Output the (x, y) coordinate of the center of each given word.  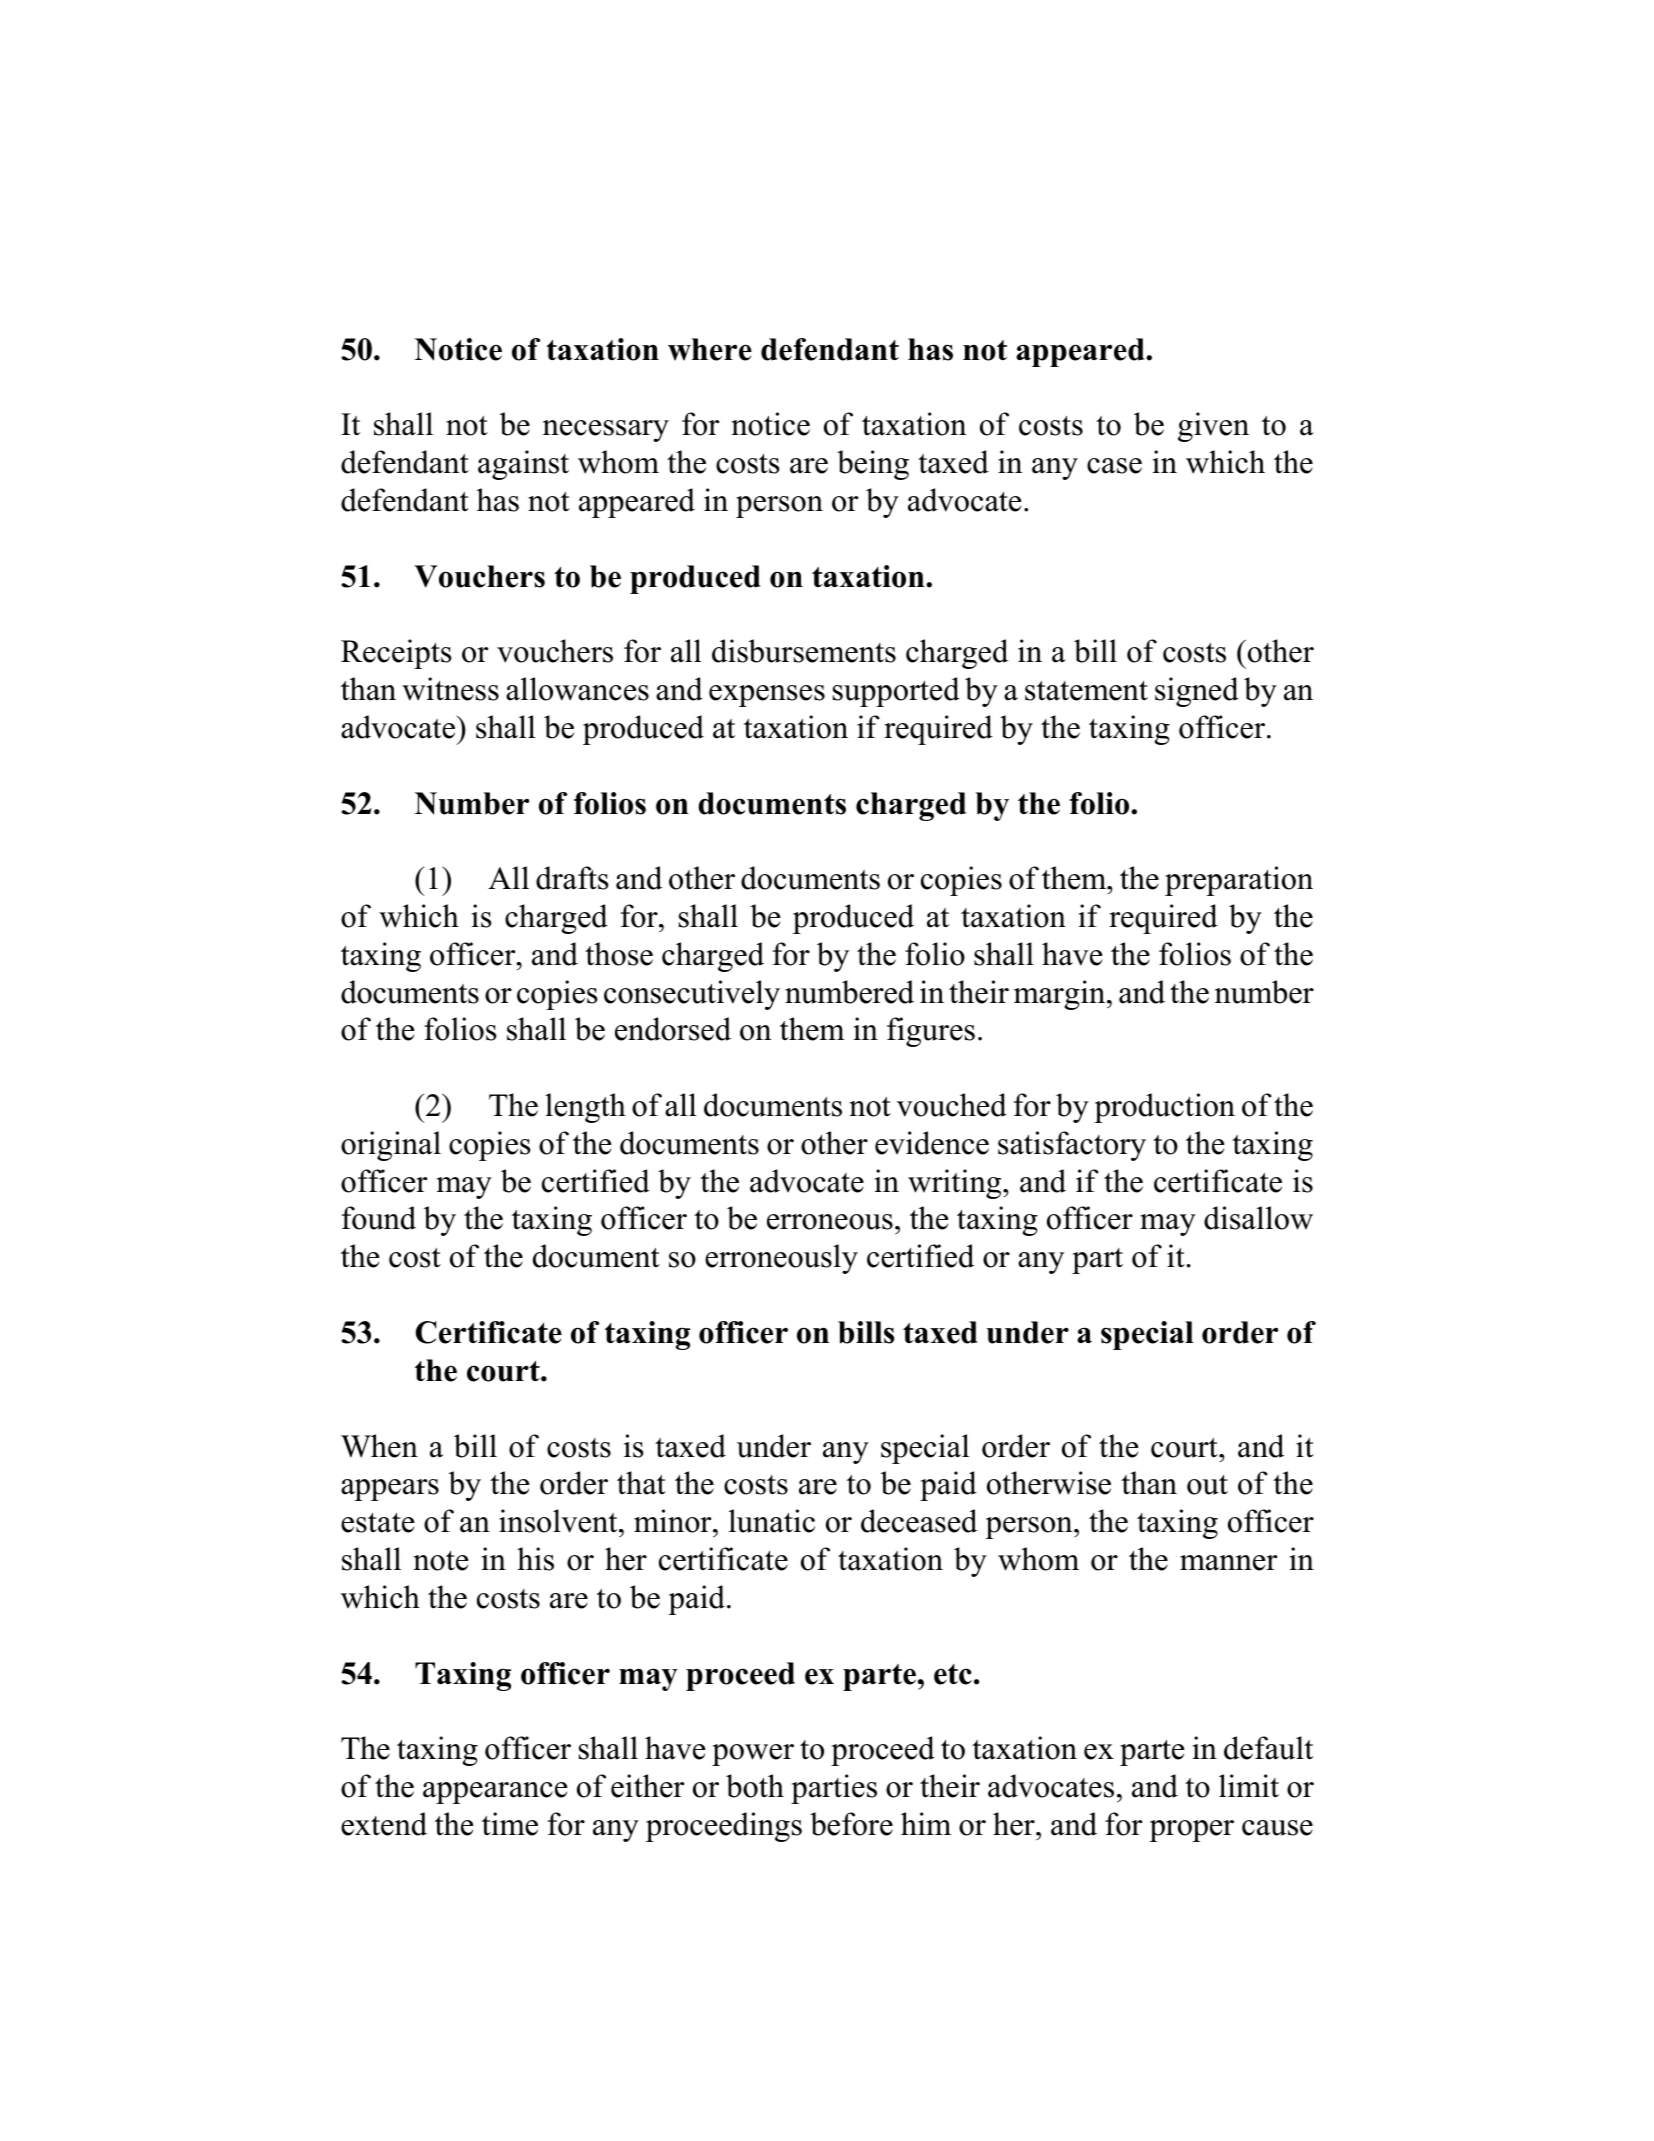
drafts (572, 878)
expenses (767, 696)
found (379, 1218)
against (523, 465)
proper (1191, 1831)
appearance (495, 1793)
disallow (1258, 1218)
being (873, 465)
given (1213, 427)
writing (956, 1184)
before (851, 1824)
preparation (1239, 881)
